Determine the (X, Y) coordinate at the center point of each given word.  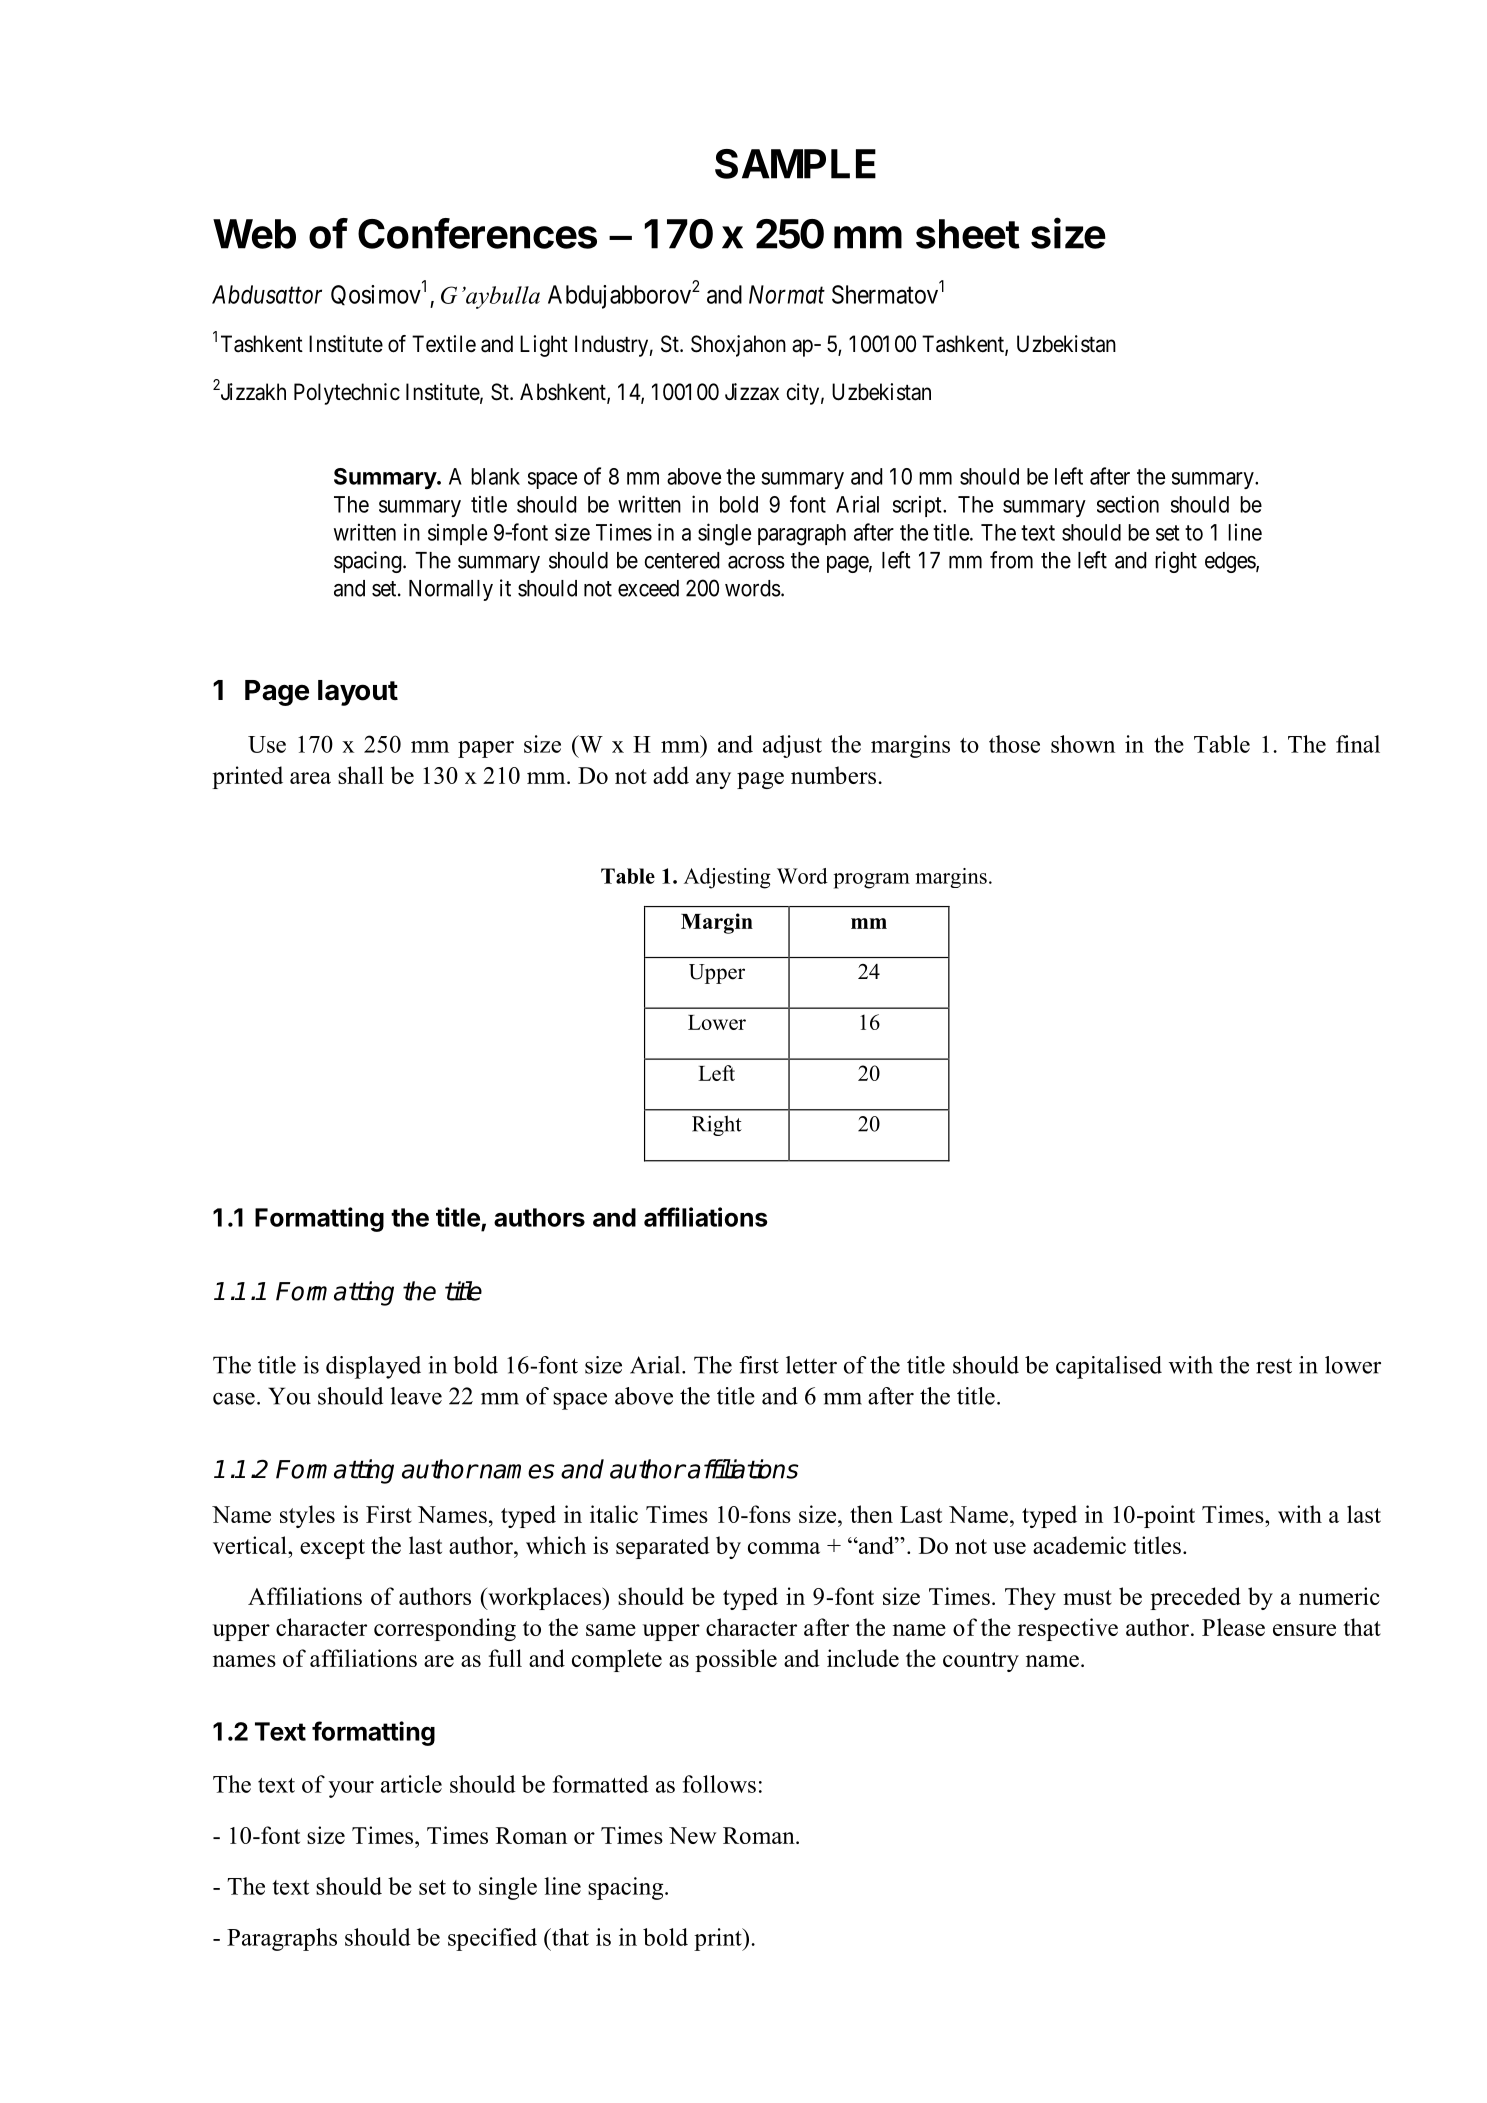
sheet (968, 234)
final (1358, 744)
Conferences (477, 233)
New (692, 1835)
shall (361, 775)
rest (1274, 1366)
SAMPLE (795, 164)
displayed (373, 1367)
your (351, 1789)
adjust (792, 746)
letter (811, 1365)
